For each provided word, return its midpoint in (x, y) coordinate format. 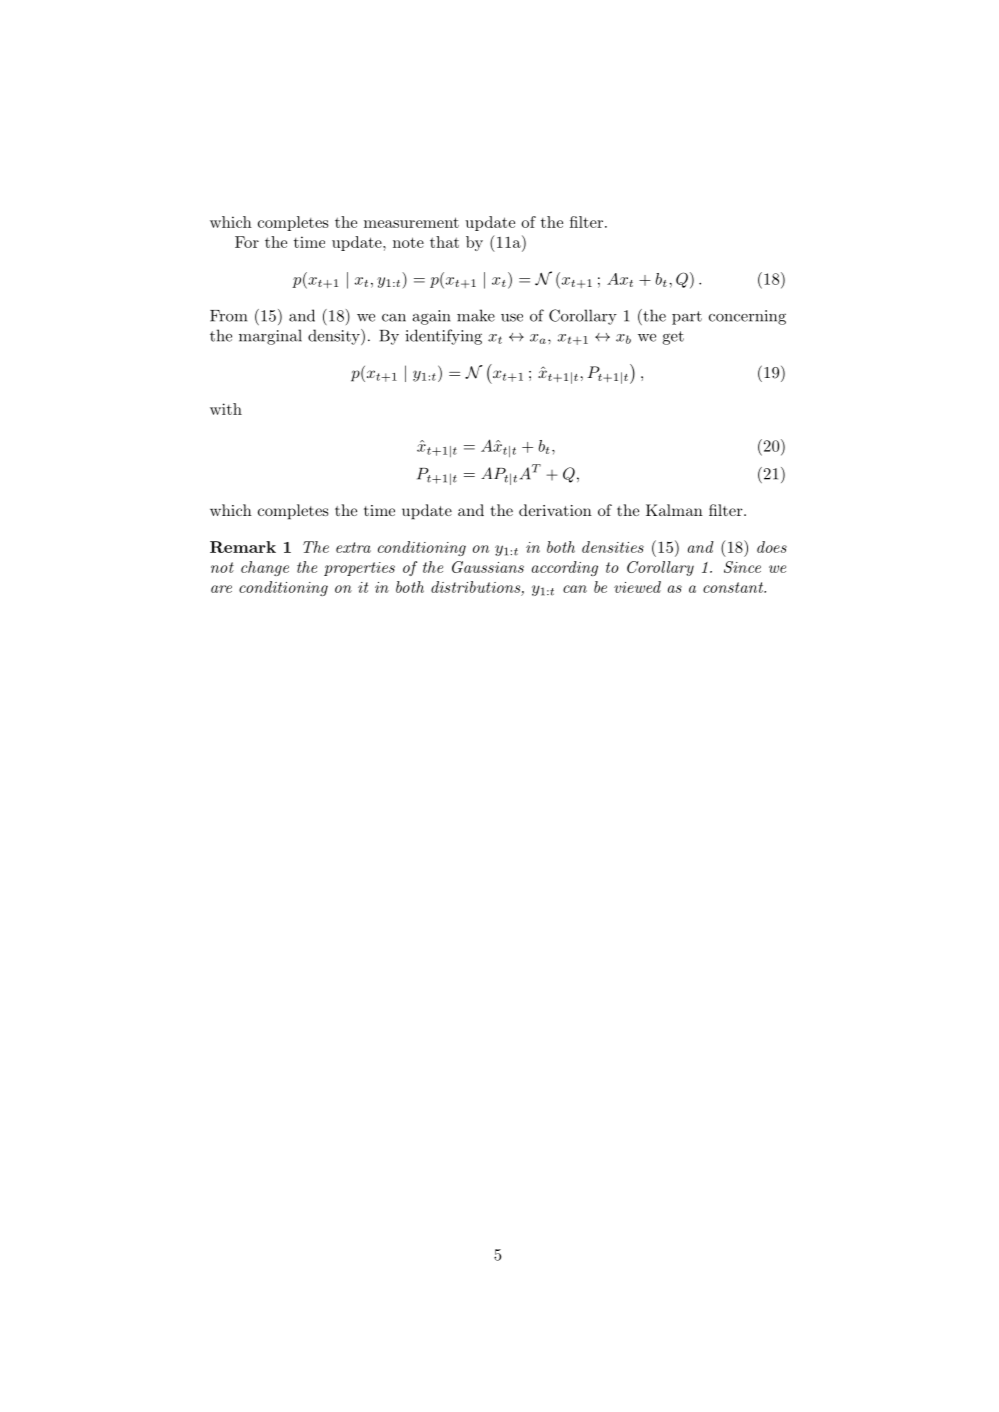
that (444, 242)
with (226, 409)
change (265, 568)
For (247, 242)
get (673, 338)
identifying (443, 337)
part (687, 318)
